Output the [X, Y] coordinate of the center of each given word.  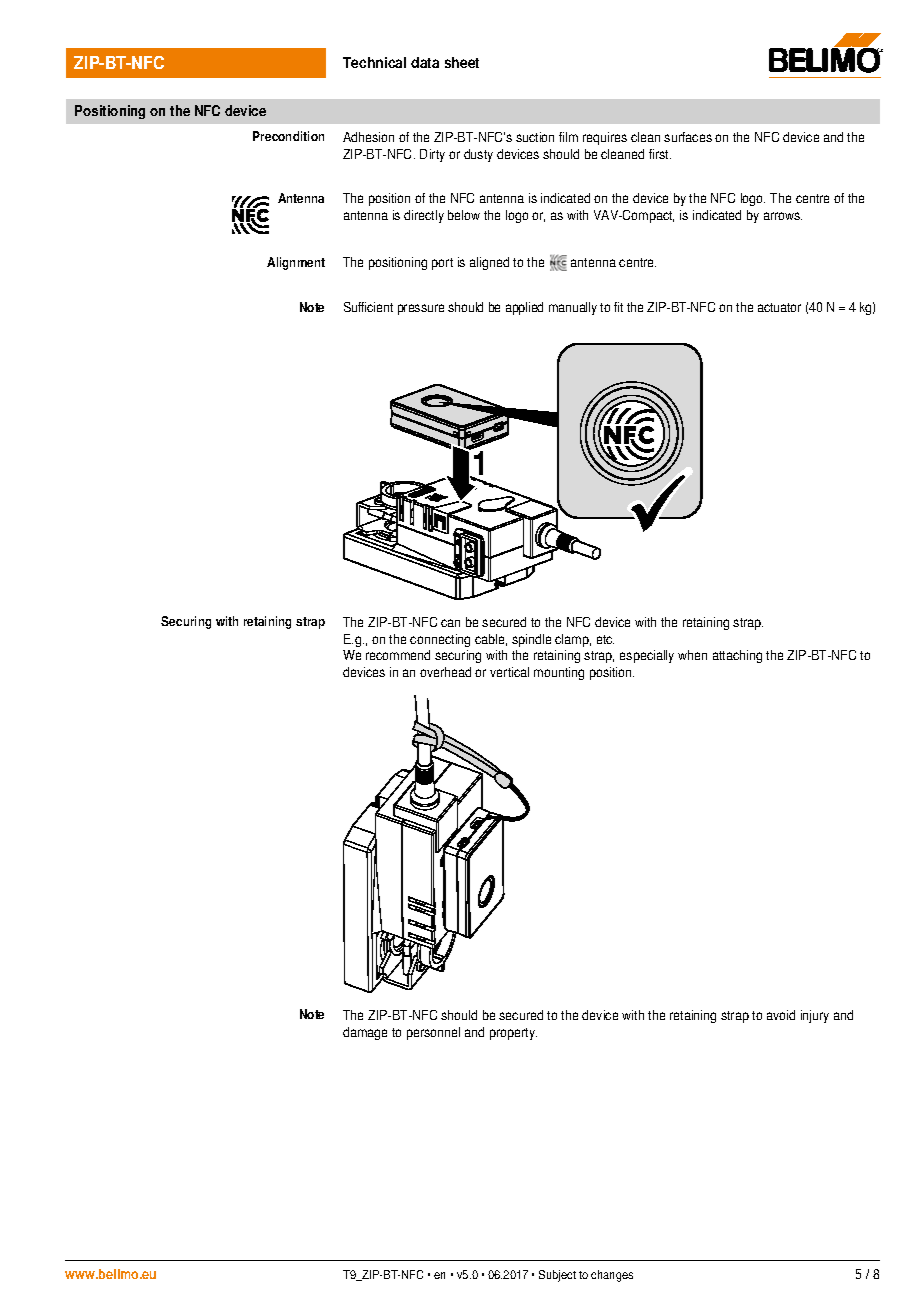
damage [365, 1033]
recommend [398, 655]
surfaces [688, 137]
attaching [737, 656]
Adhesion [368, 137]
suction [535, 137]
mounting [559, 673]
